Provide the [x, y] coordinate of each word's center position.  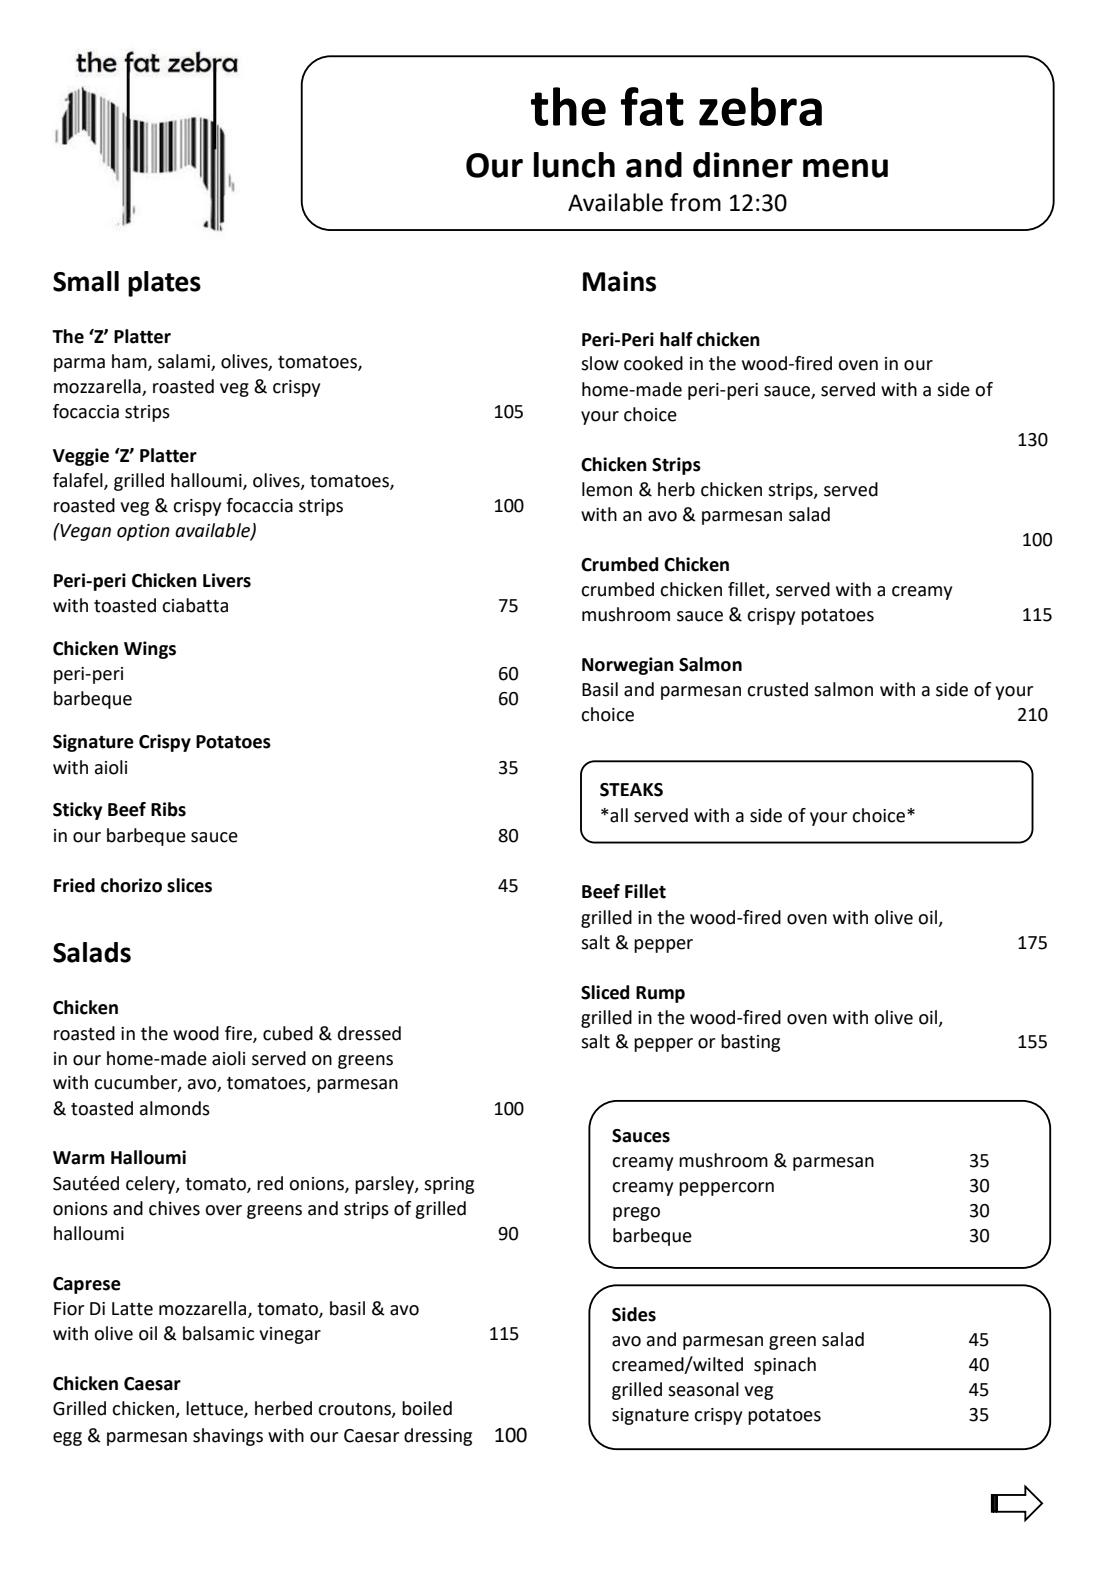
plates [164, 284]
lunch [574, 165]
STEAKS [631, 790]
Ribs [168, 809]
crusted [777, 689]
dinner [743, 165]
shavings [228, 1437]
